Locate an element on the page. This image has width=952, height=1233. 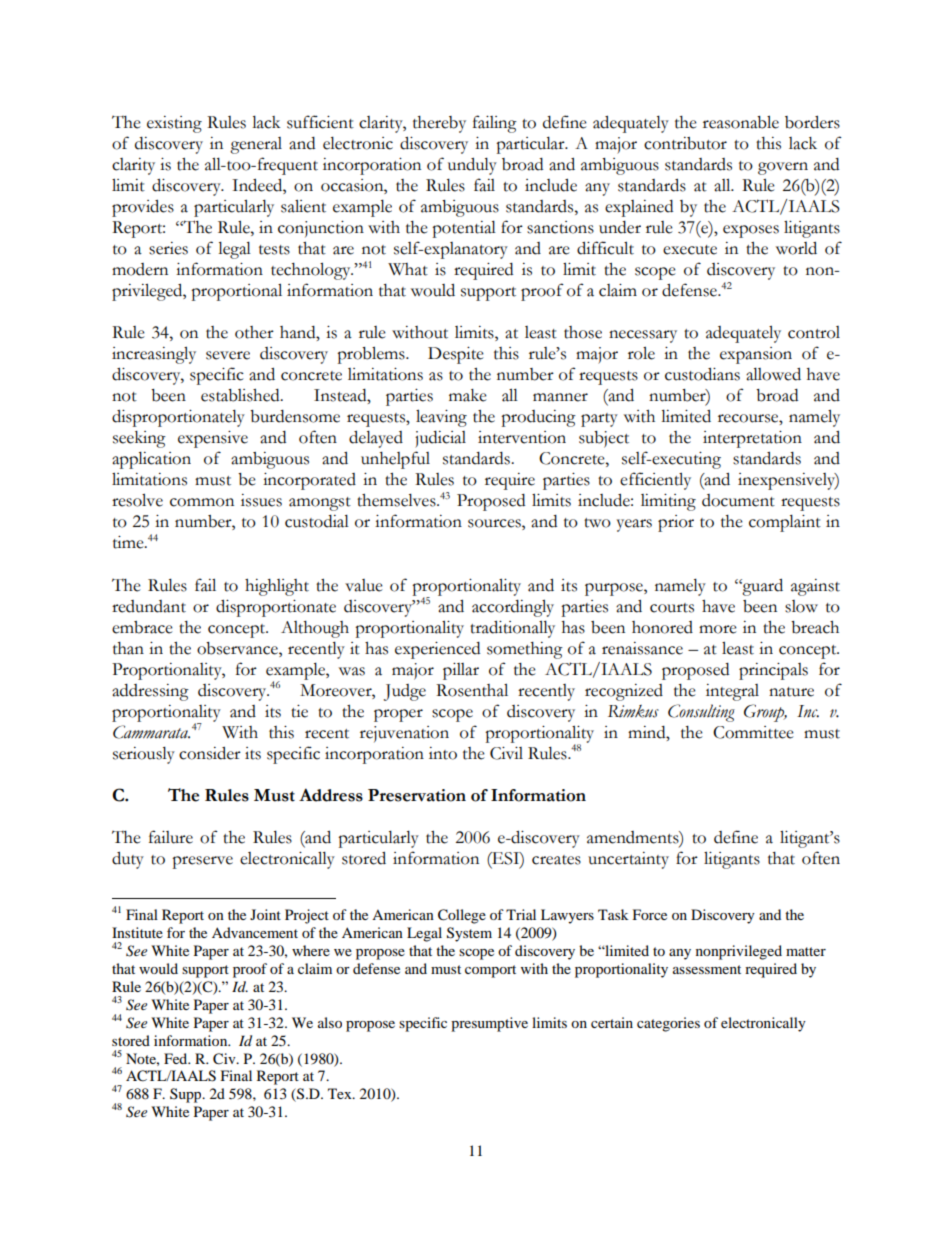
general is located at coordinates (256, 145).
